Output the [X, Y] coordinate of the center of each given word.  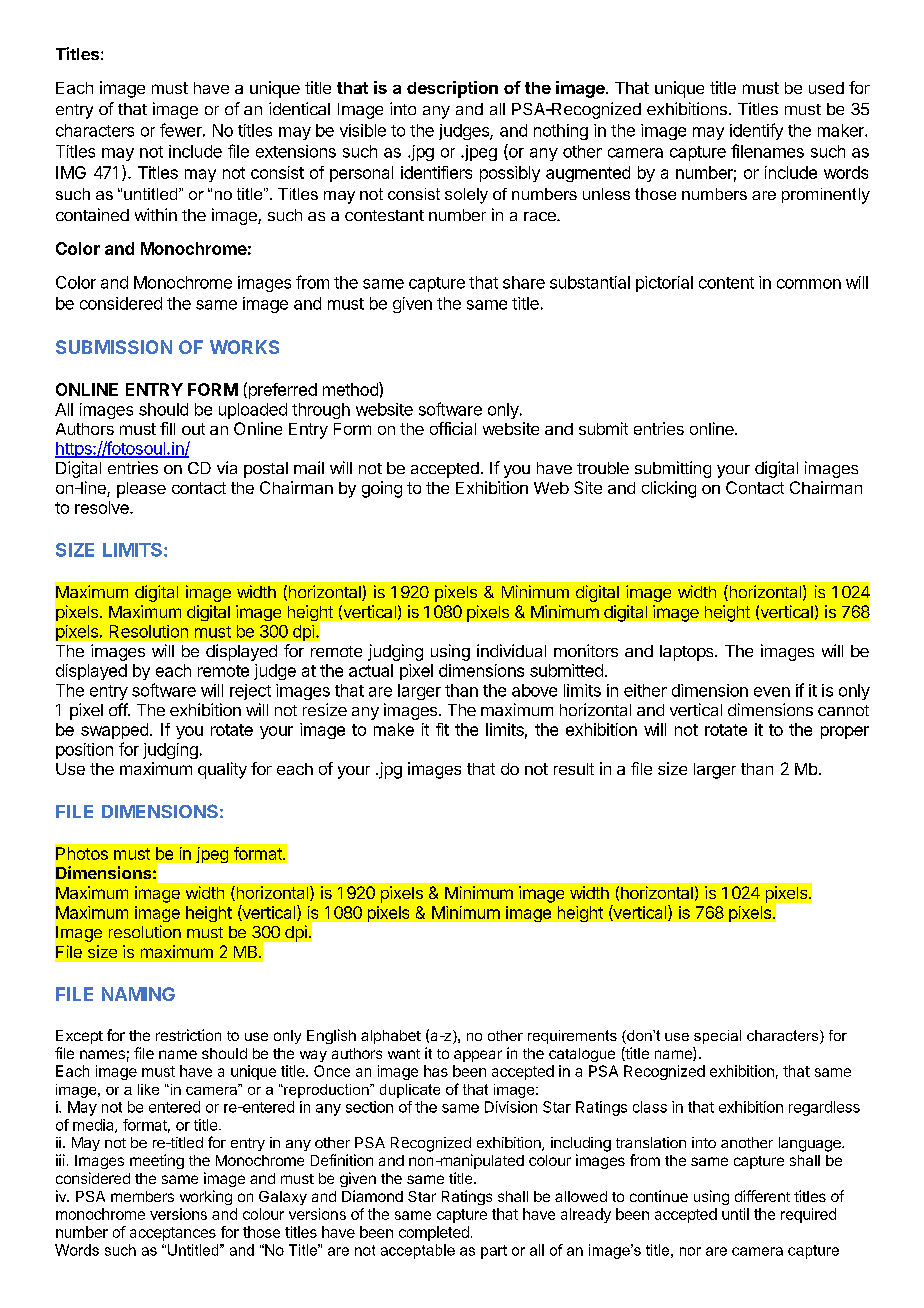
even [772, 692]
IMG [71, 172]
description [452, 89]
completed [434, 1233]
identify [756, 131]
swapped [114, 731]
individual [511, 650]
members [142, 1196]
